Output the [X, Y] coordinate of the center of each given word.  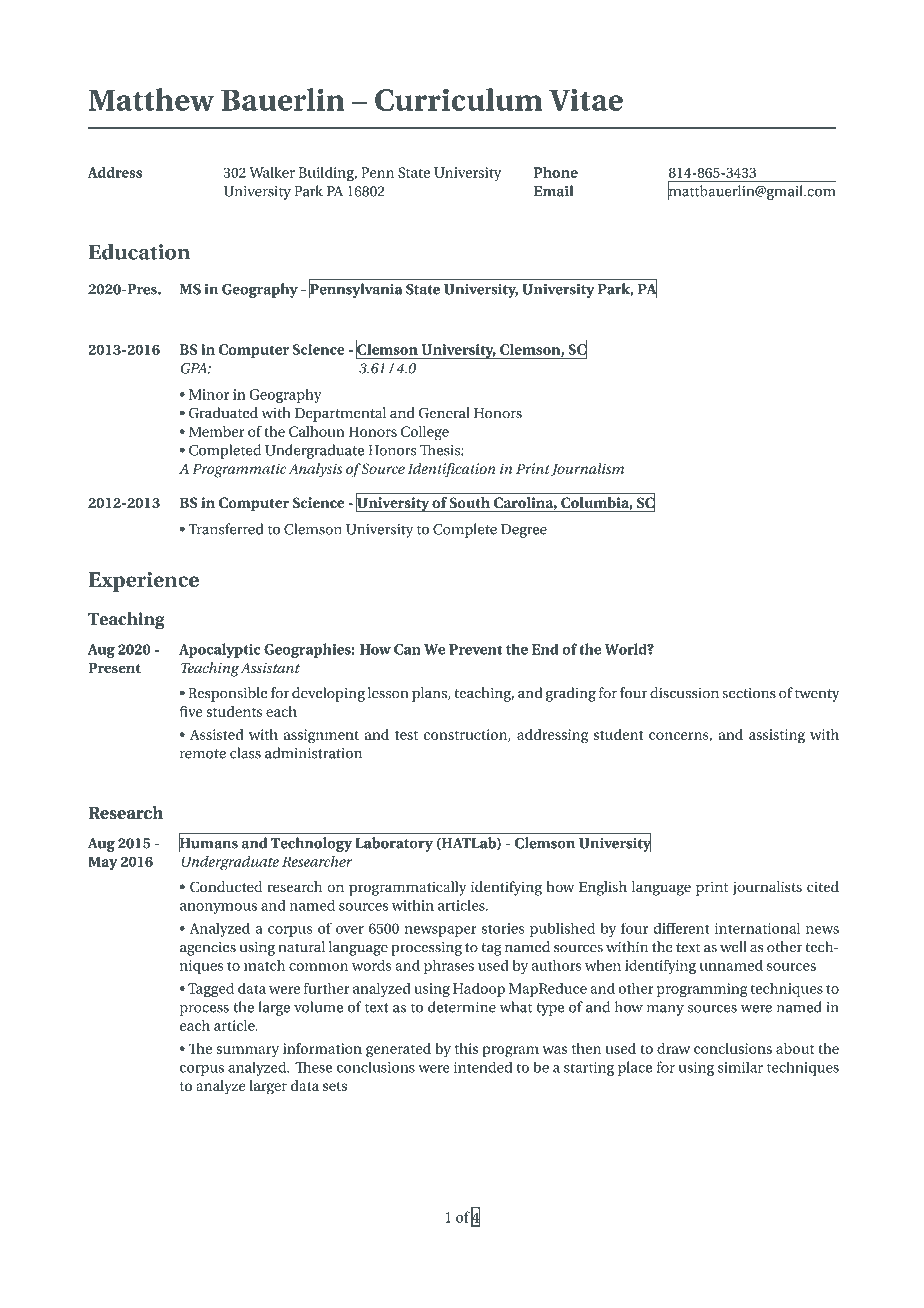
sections [749, 693]
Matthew [152, 99]
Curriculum [459, 99]
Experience [144, 582]
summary [248, 1052]
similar [740, 1067]
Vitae [586, 100]
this [466, 1048]
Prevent [475, 649]
